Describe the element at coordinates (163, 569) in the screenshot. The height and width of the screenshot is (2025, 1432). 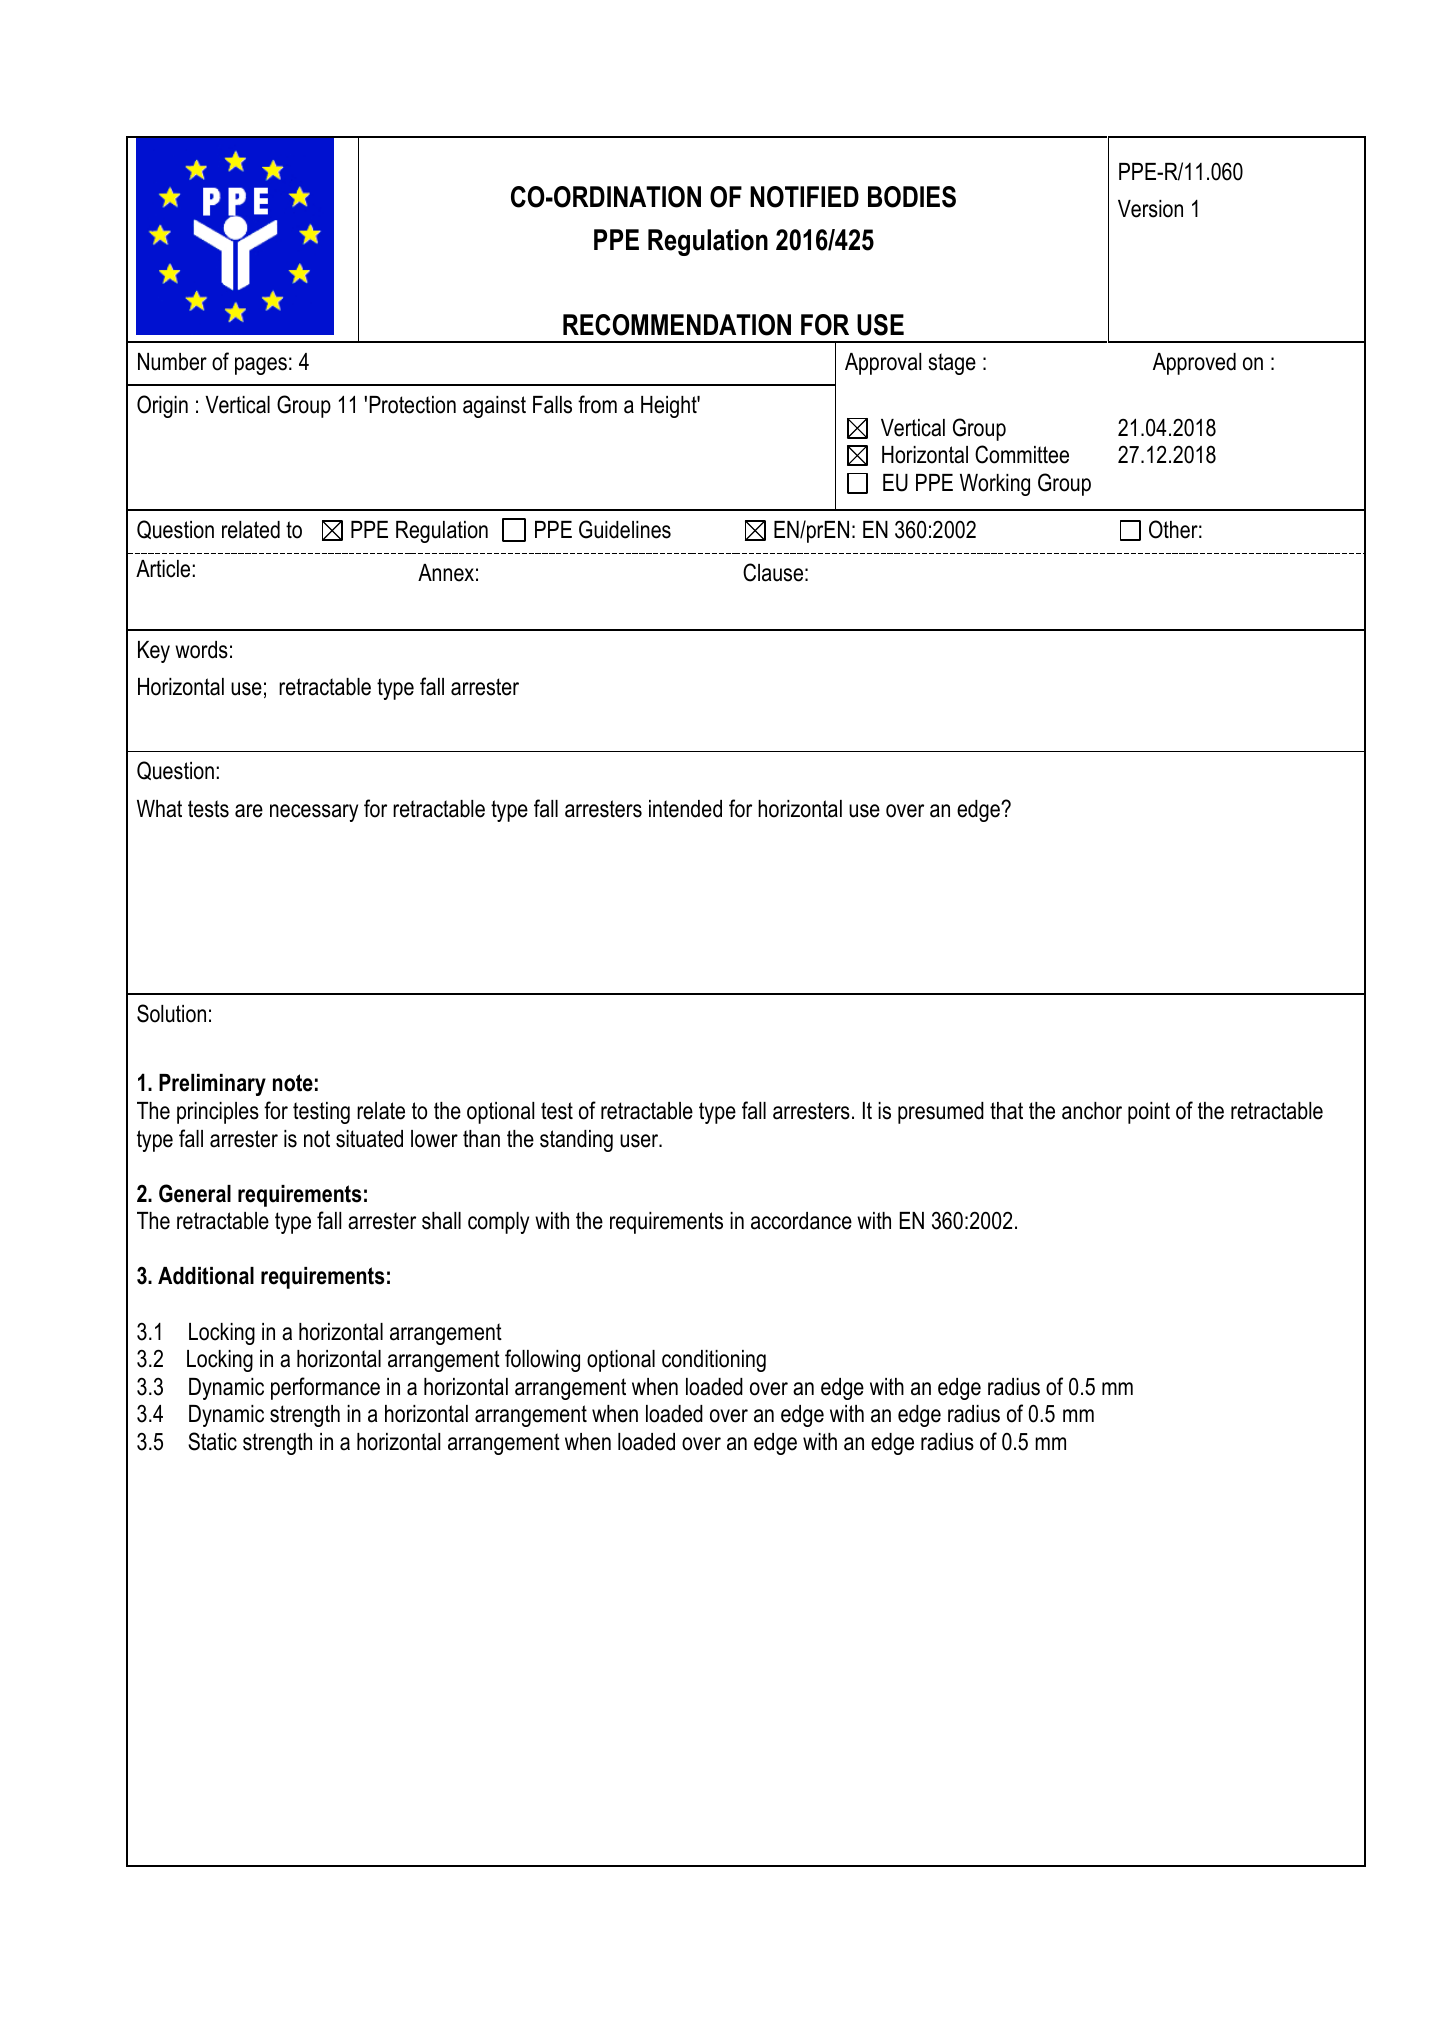
I see `Article` at that location.
